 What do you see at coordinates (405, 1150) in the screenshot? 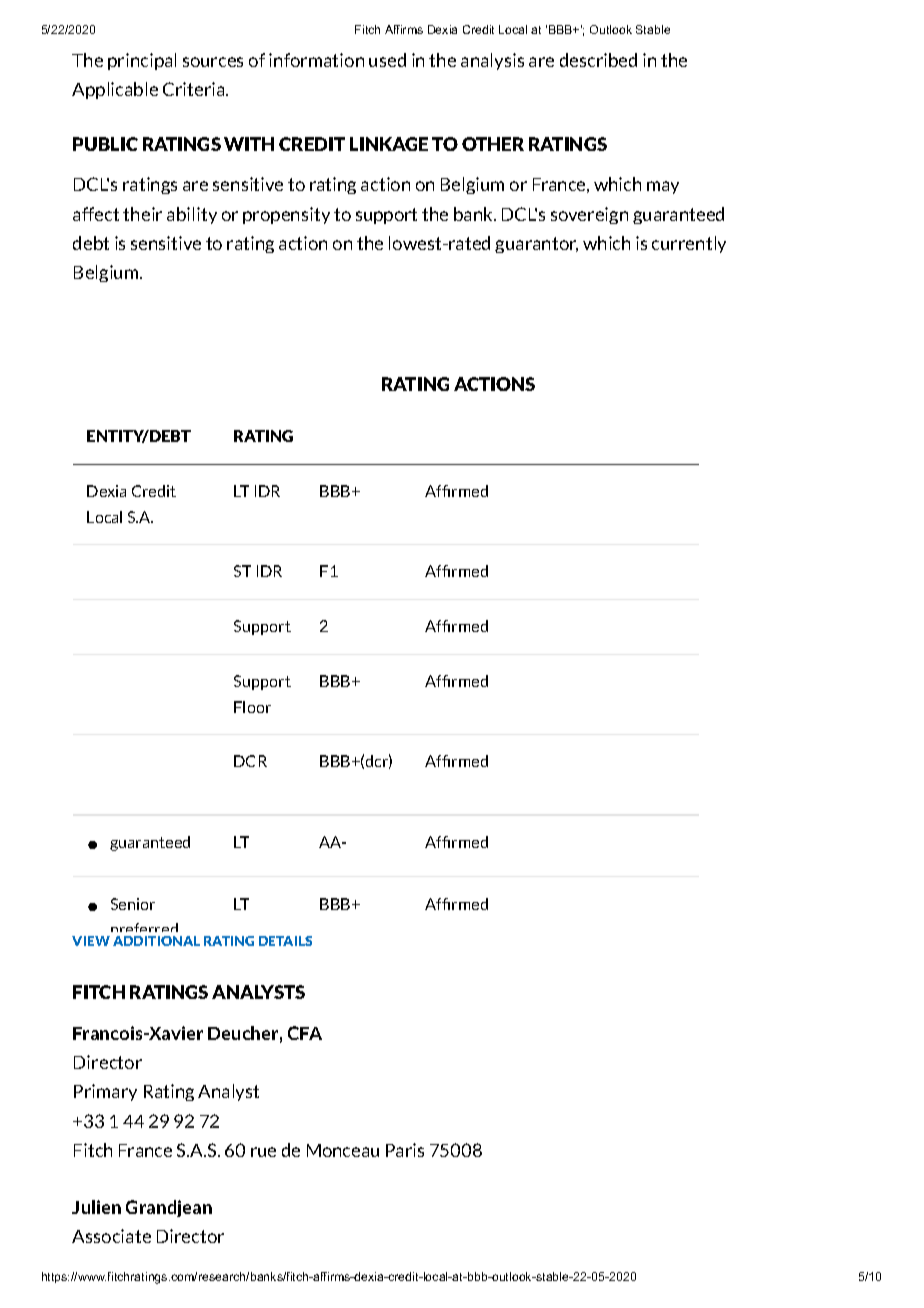
I see `Paris` at bounding box center [405, 1150].
